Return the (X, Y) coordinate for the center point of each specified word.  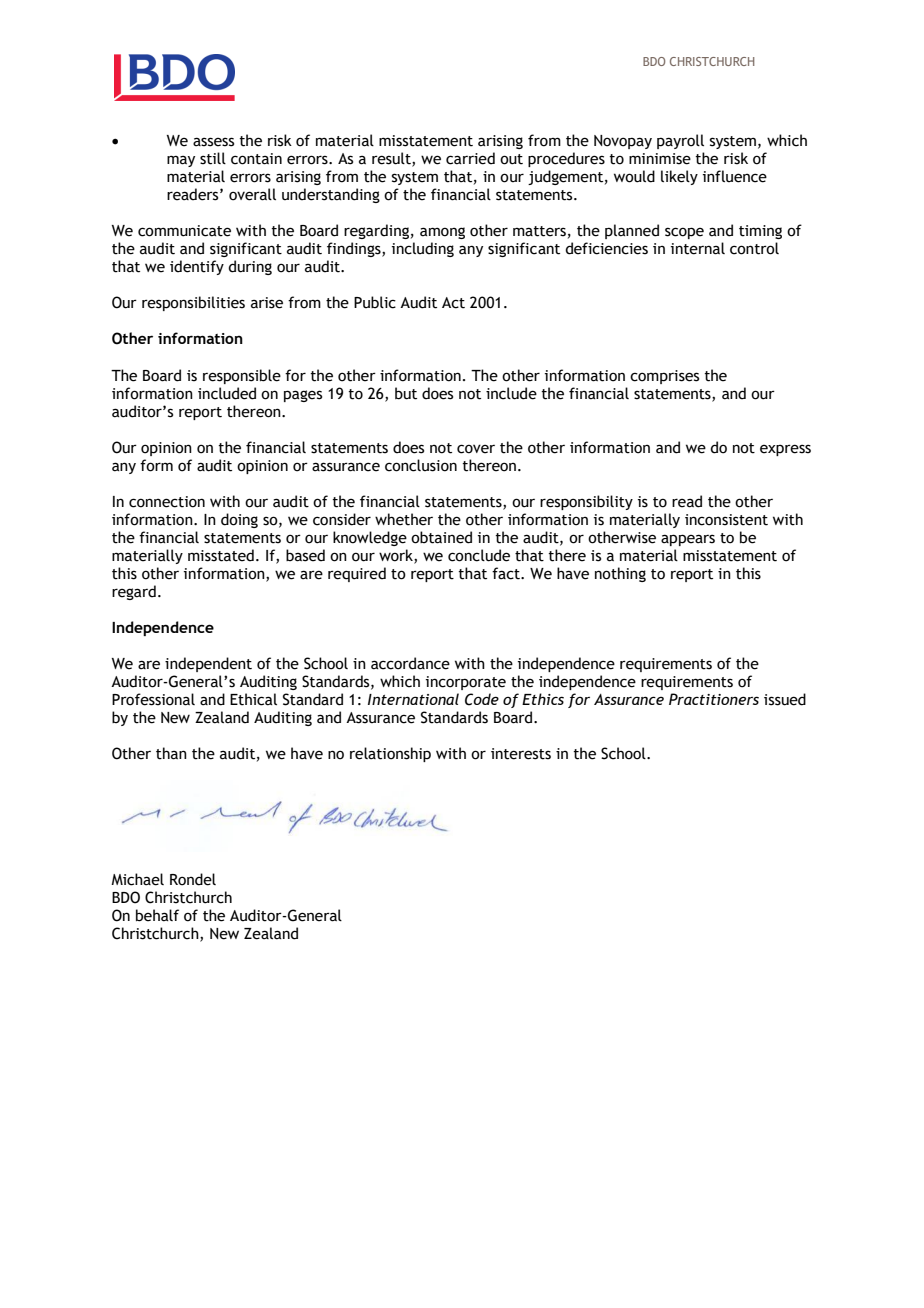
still (213, 158)
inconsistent (726, 520)
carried (470, 158)
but (406, 393)
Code (482, 699)
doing (239, 520)
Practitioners (714, 699)
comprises (664, 377)
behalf (157, 915)
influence (735, 176)
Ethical (253, 699)
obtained (441, 537)
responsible (242, 376)
